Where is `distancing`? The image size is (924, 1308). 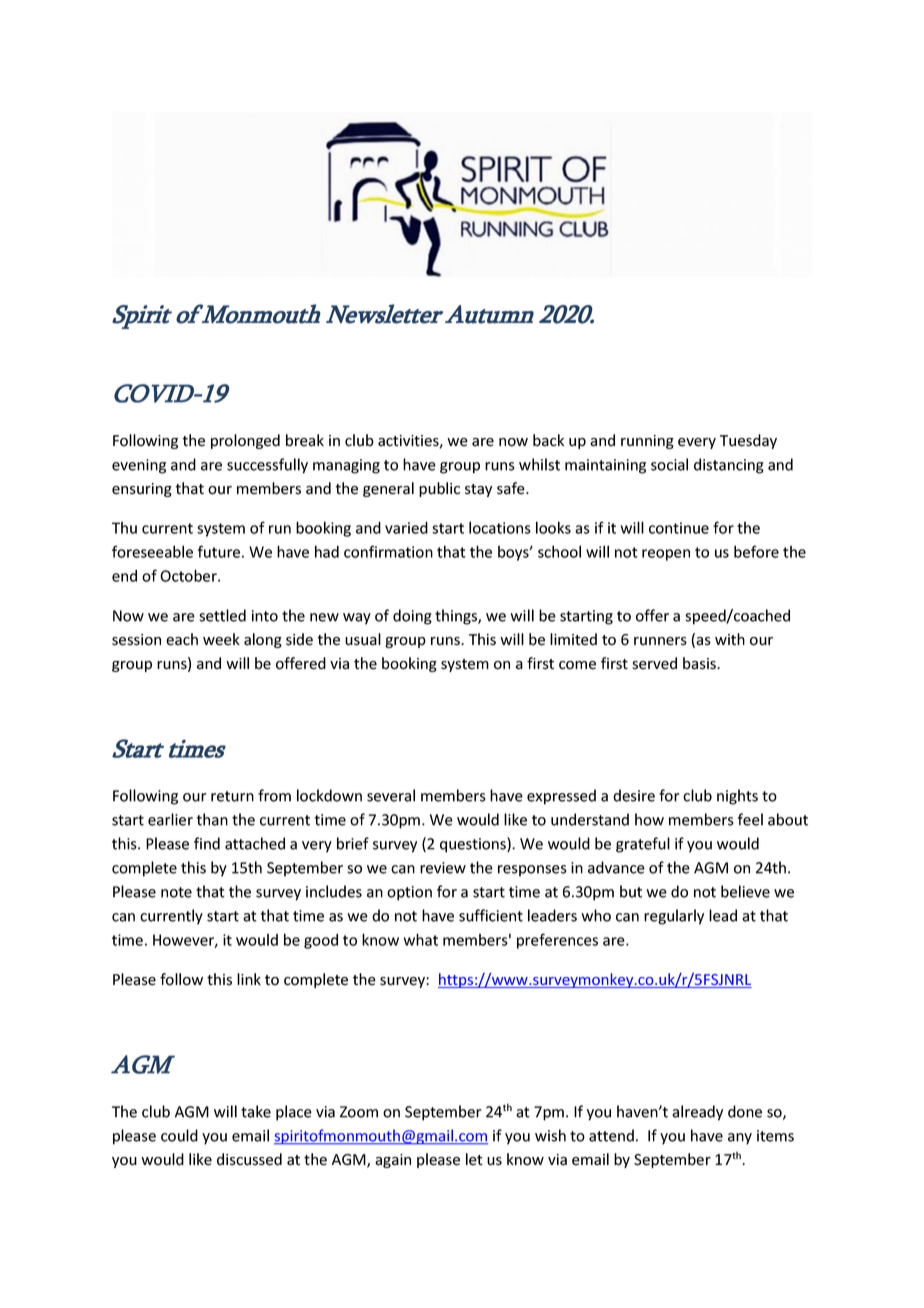 distancing is located at coordinates (729, 466).
